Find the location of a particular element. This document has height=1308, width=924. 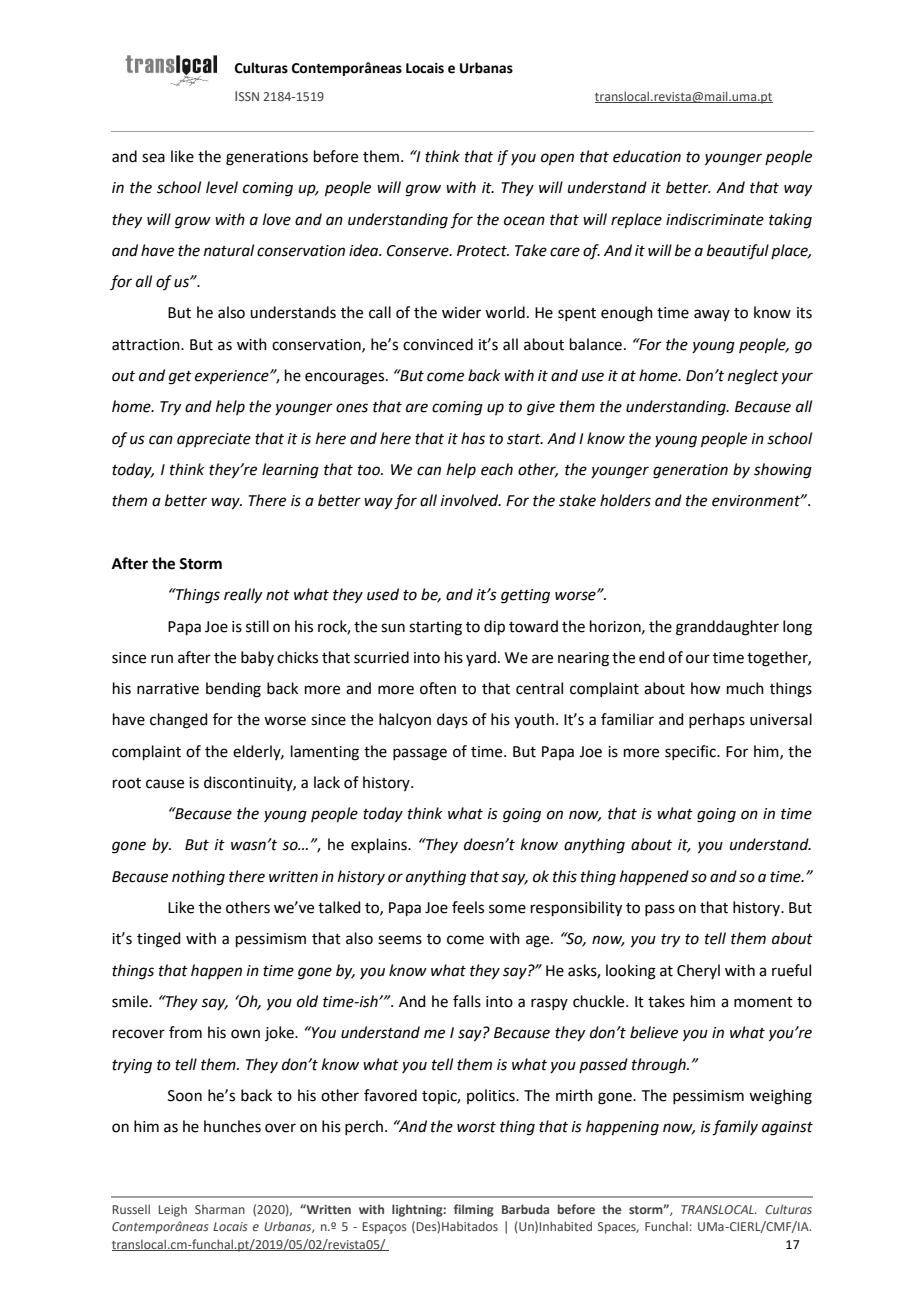

ocean is located at coordinates (524, 221).
